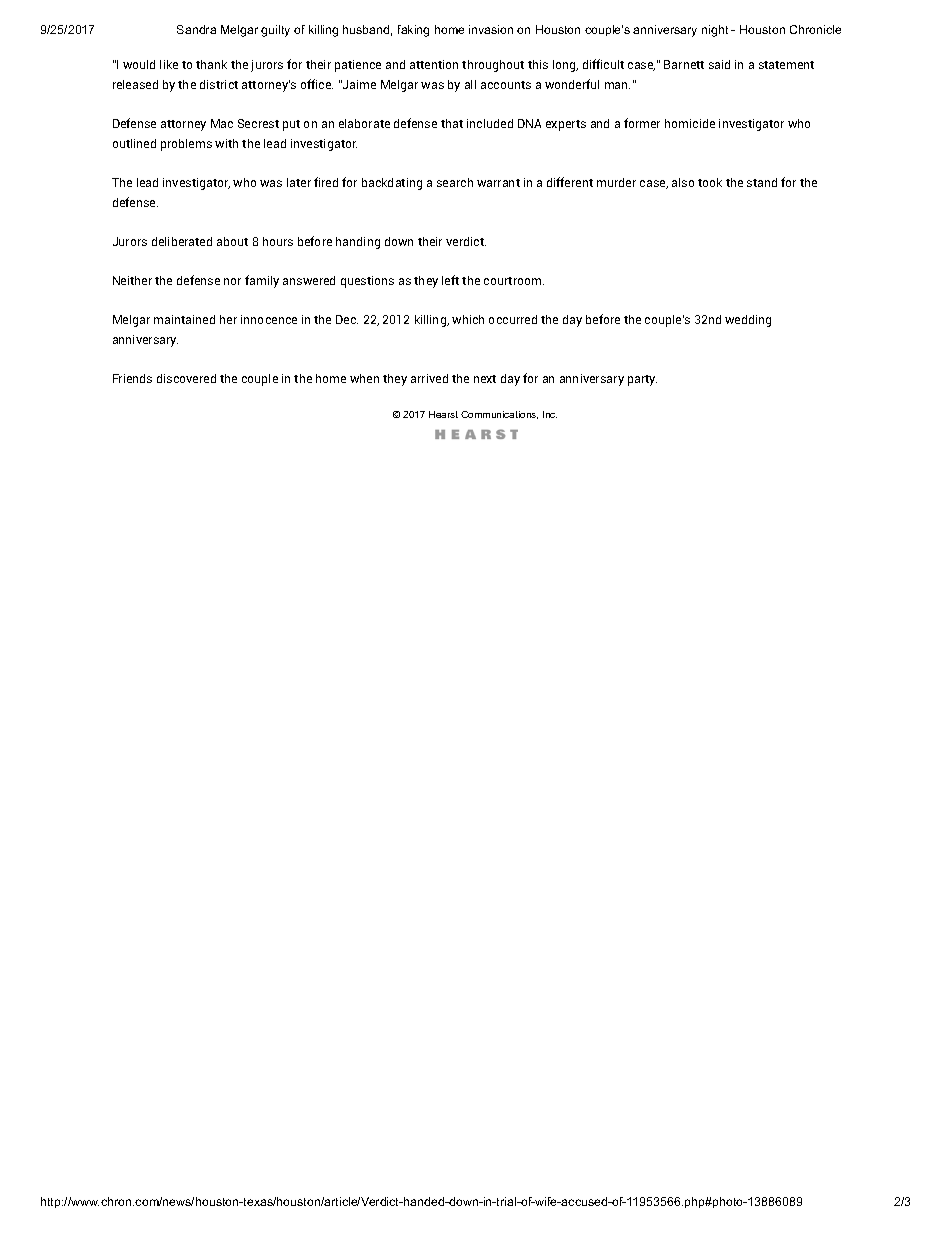 Image resolution: width=952 pixels, height=1233 pixels. Describe the element at coordinates (186, 378) in the page. I see `discovered` at that location.
